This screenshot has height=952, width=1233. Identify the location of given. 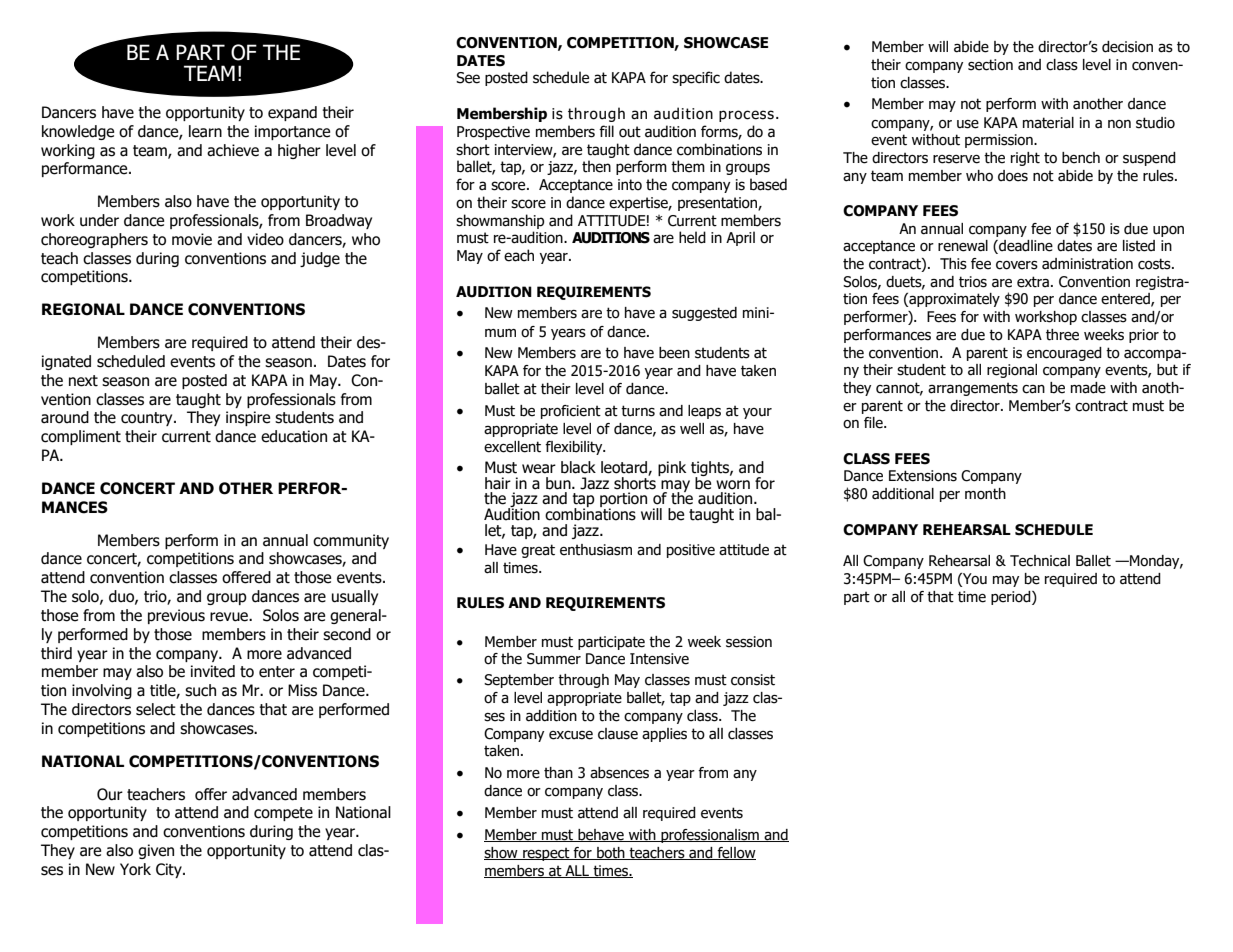
(156, 851).
